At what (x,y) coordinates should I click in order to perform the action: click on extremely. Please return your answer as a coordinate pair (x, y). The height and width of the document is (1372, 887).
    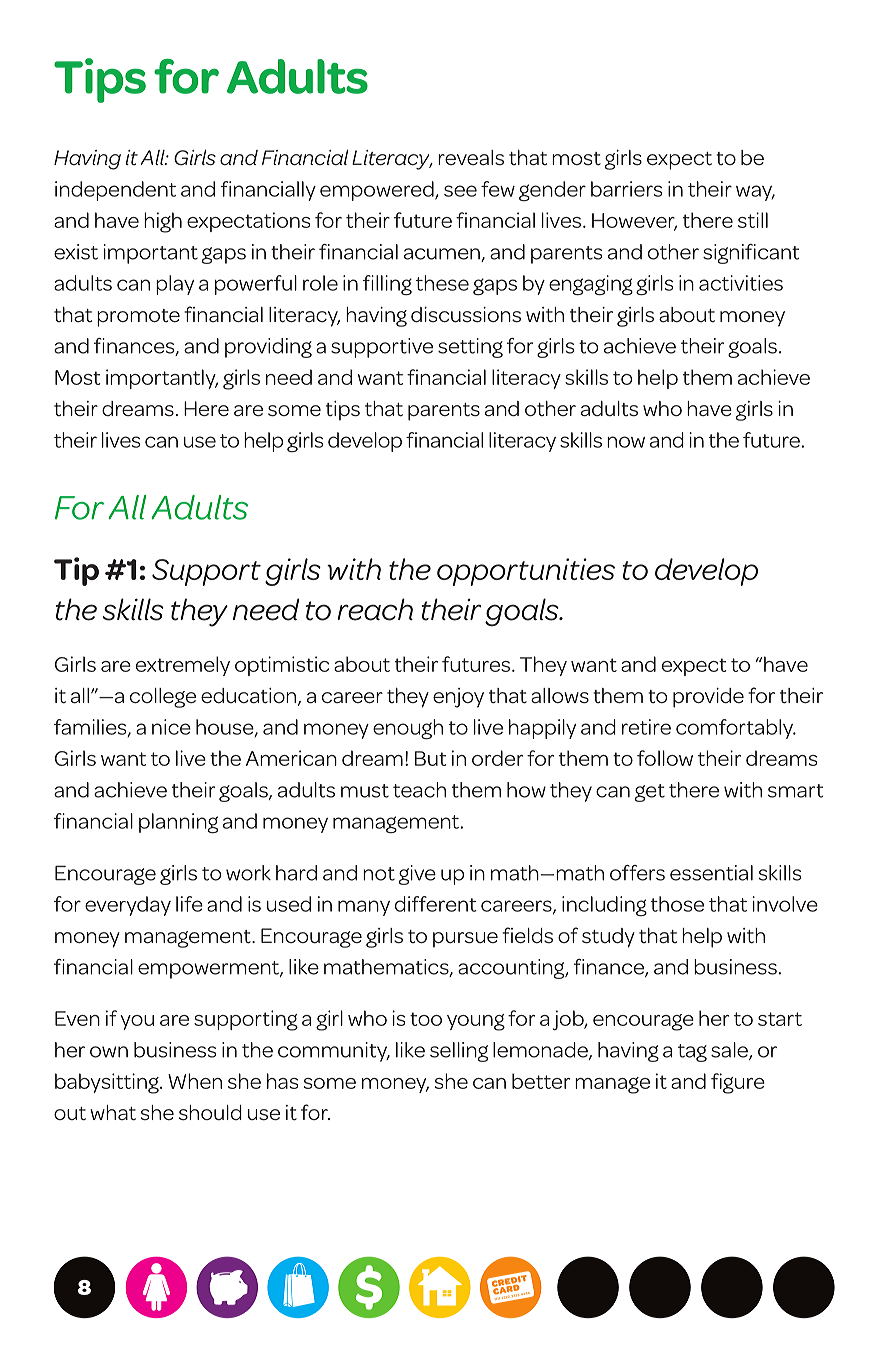
    Looking at the image, I should click on (183, 666).
